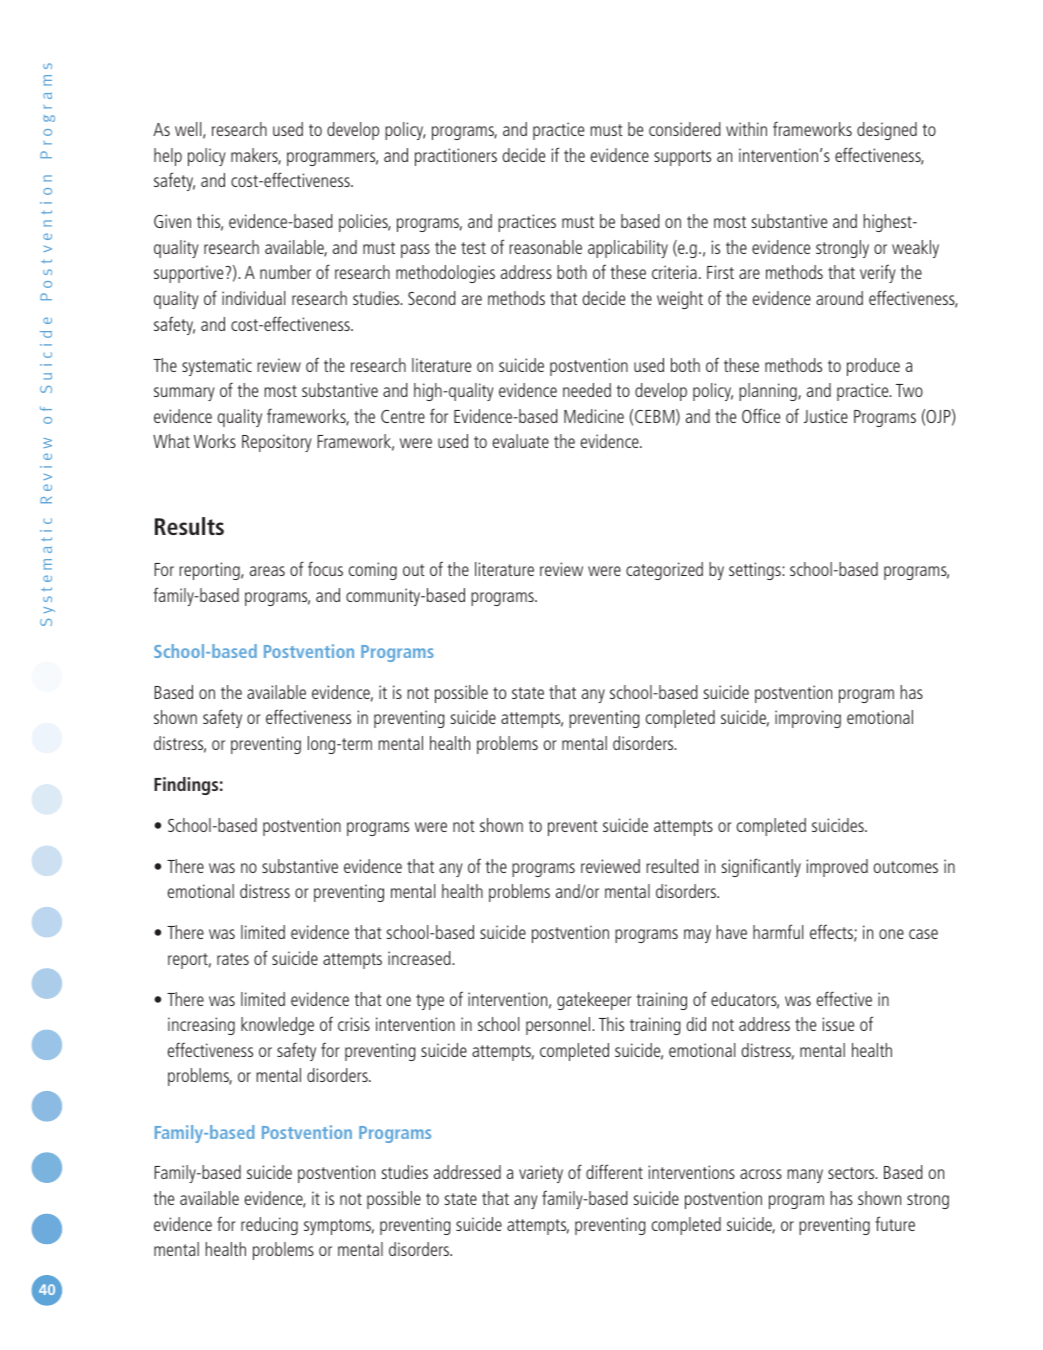 This screenshot has width=1043, height=1350. I want to click on settings, so click(756, 571).
